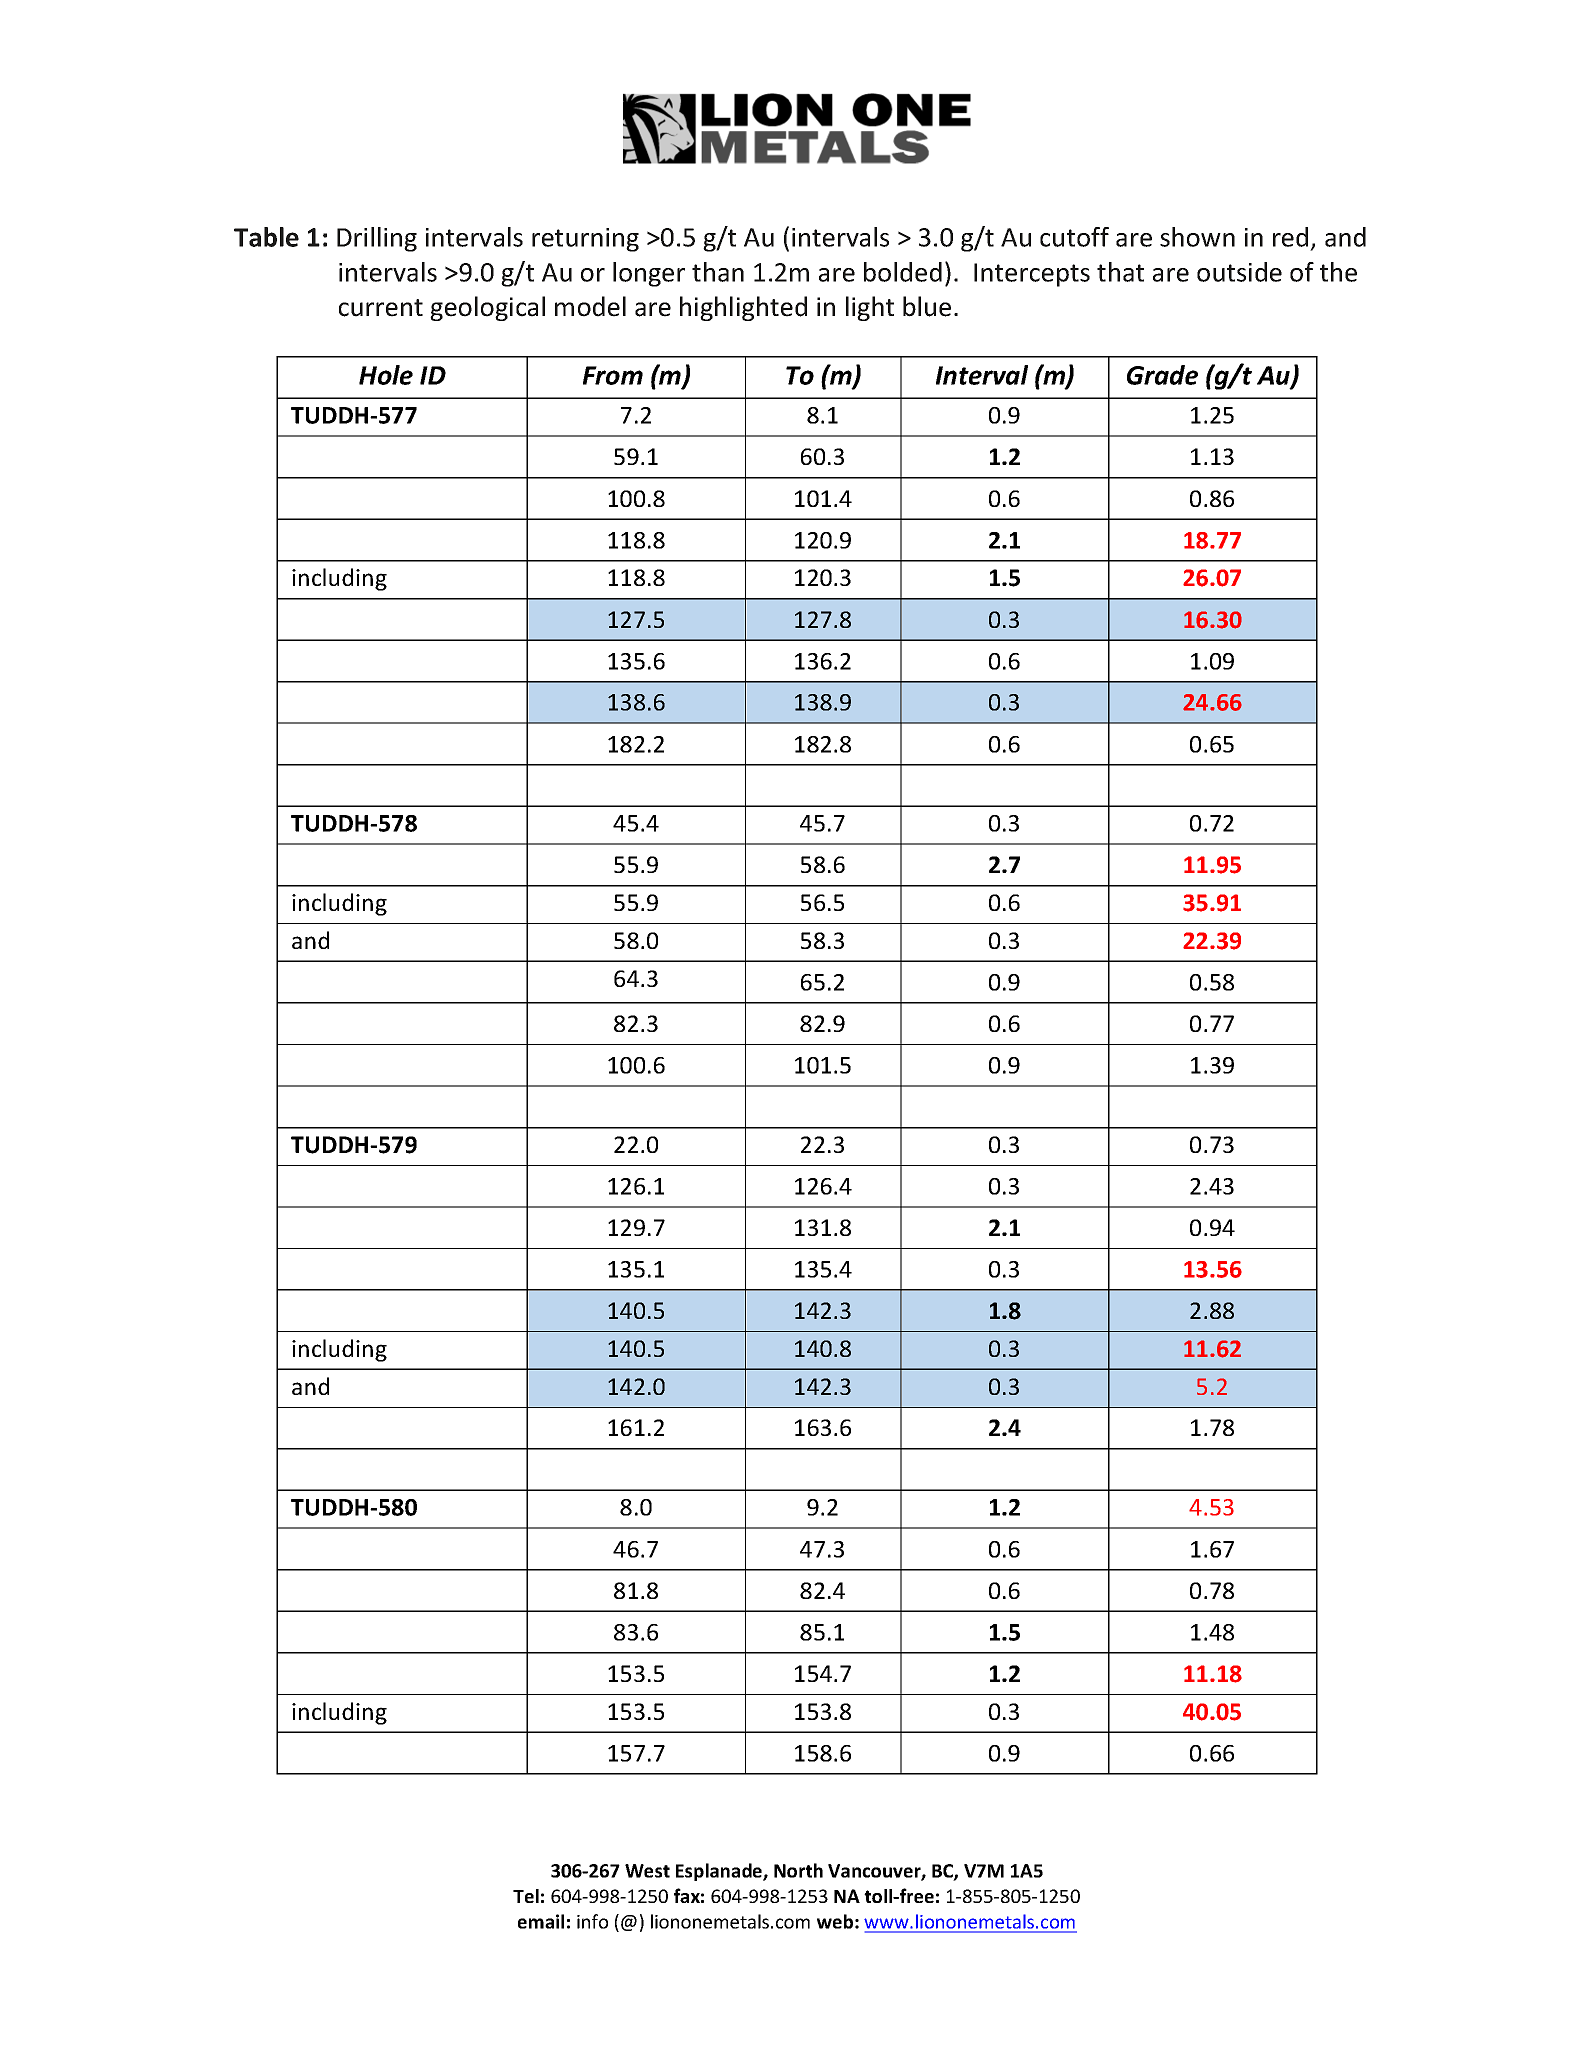 The image size is (1594, 2063). I want to click on From, so click(613, 375).
